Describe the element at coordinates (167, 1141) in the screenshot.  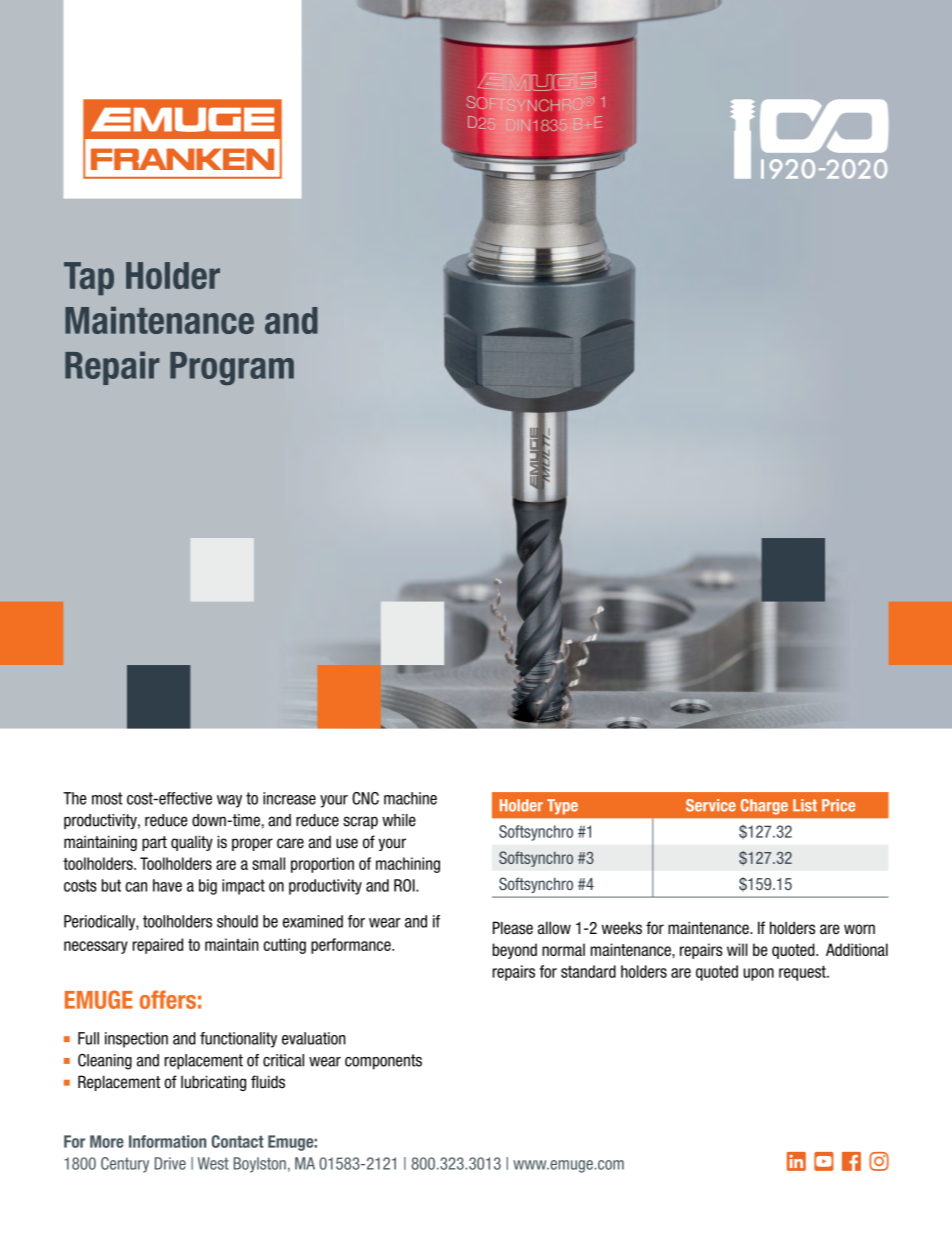
I see `Information` at that location.
